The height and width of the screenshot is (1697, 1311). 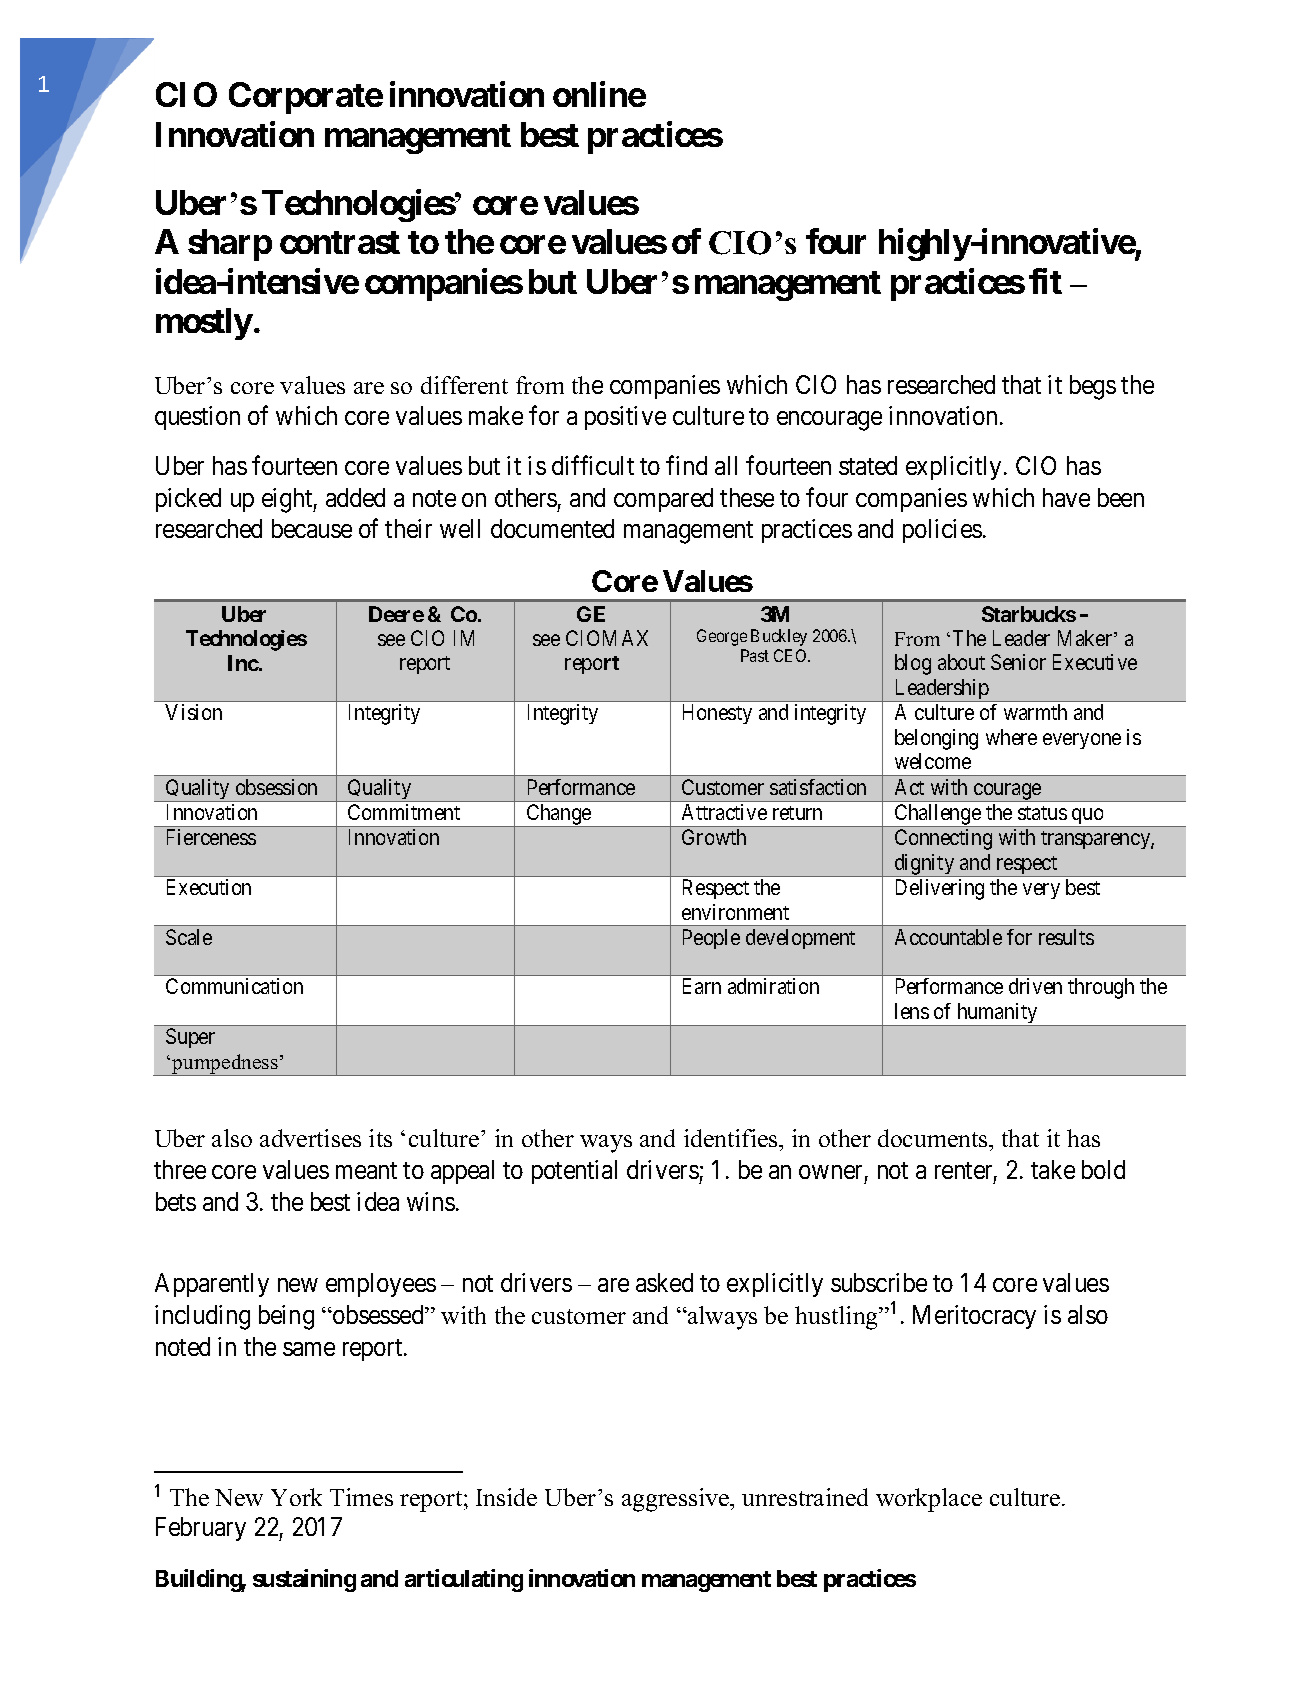 I want to click on identifies, so click(x=732, y=1138).
